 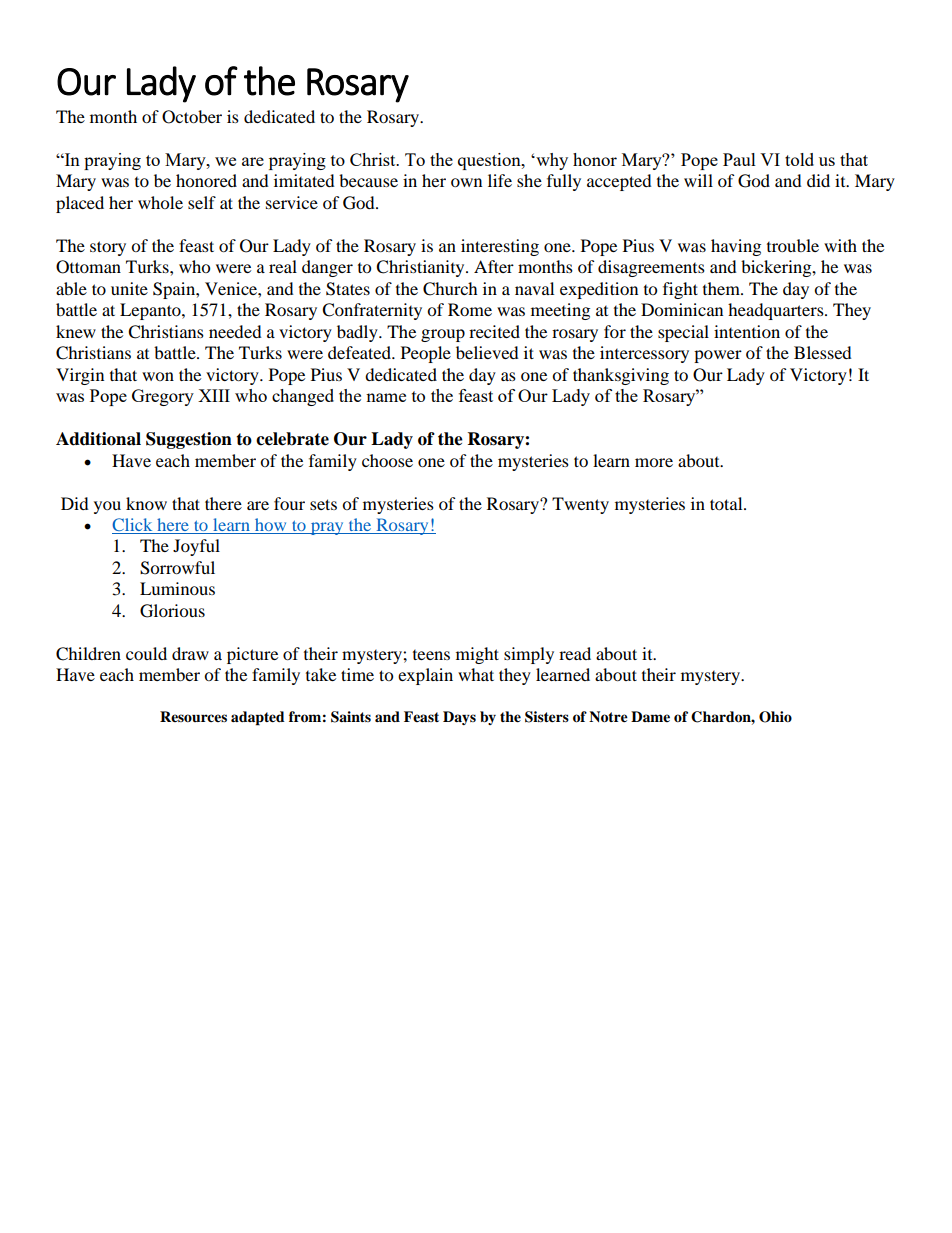 What do you see at coordinates (580, 505) in the screenshot?
I see `Twenty` at bounding box center [580, 505].
